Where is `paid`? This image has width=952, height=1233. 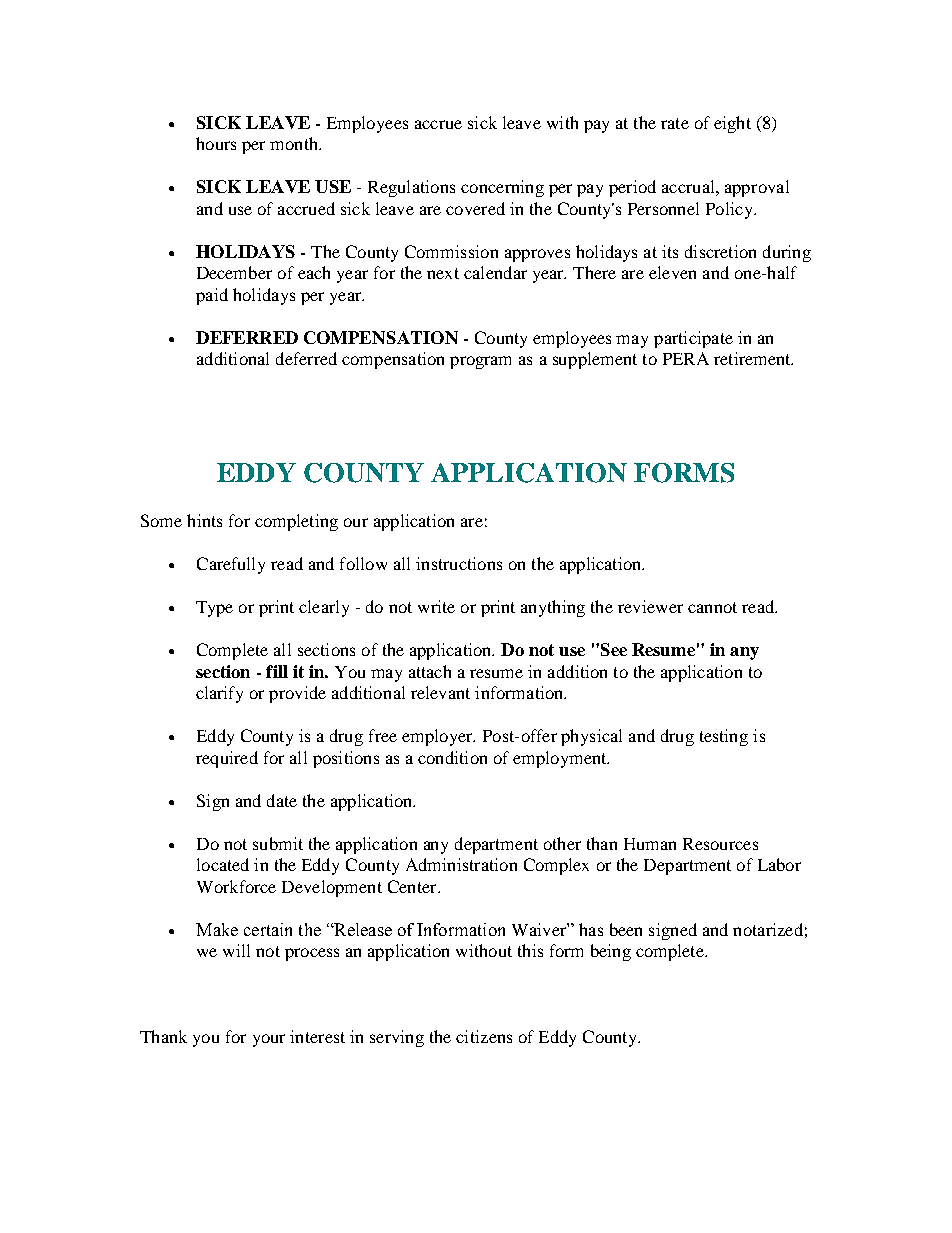 paid is located at coordinates (212, 296).
